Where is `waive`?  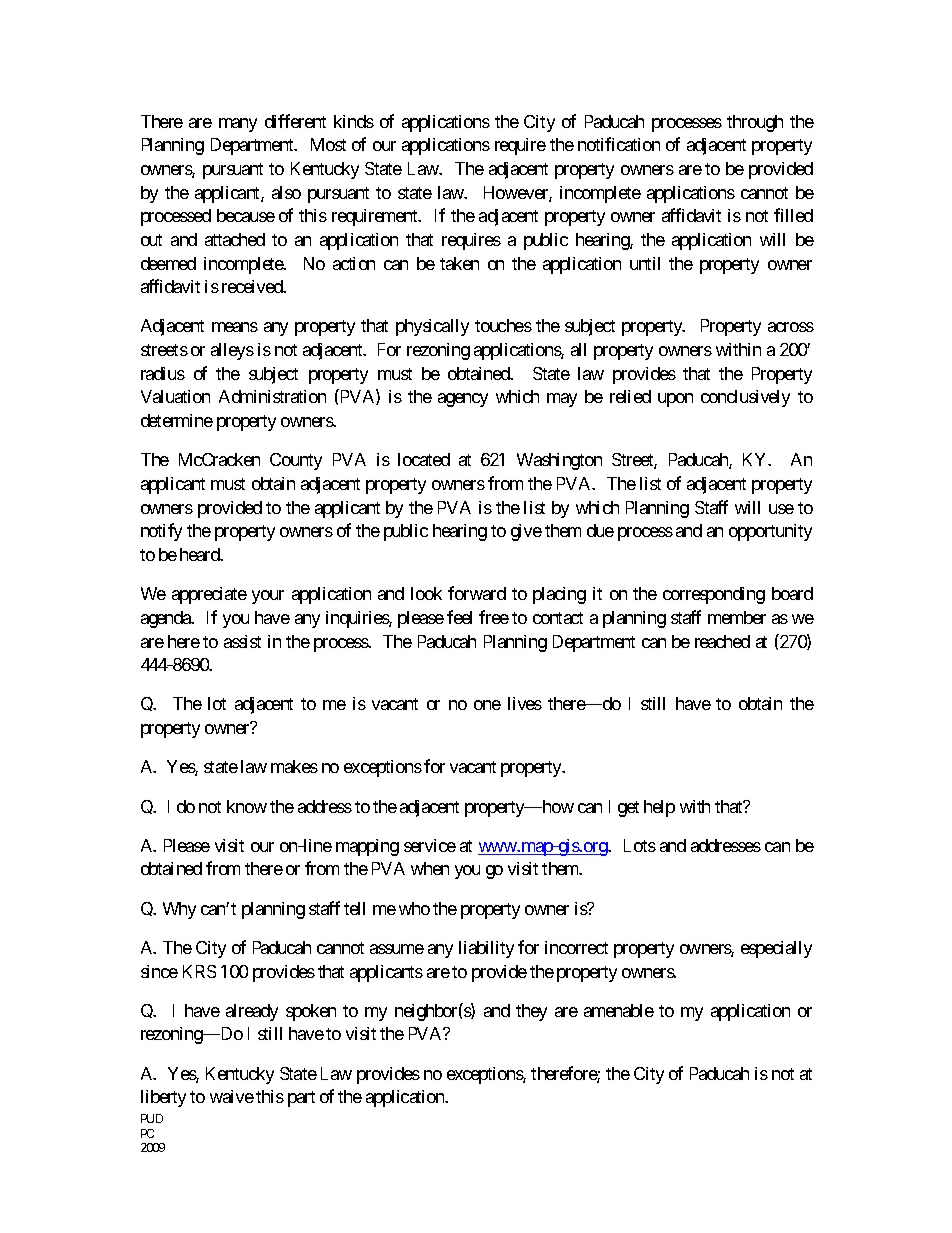
waive is located at coordinates (232, 1096).
